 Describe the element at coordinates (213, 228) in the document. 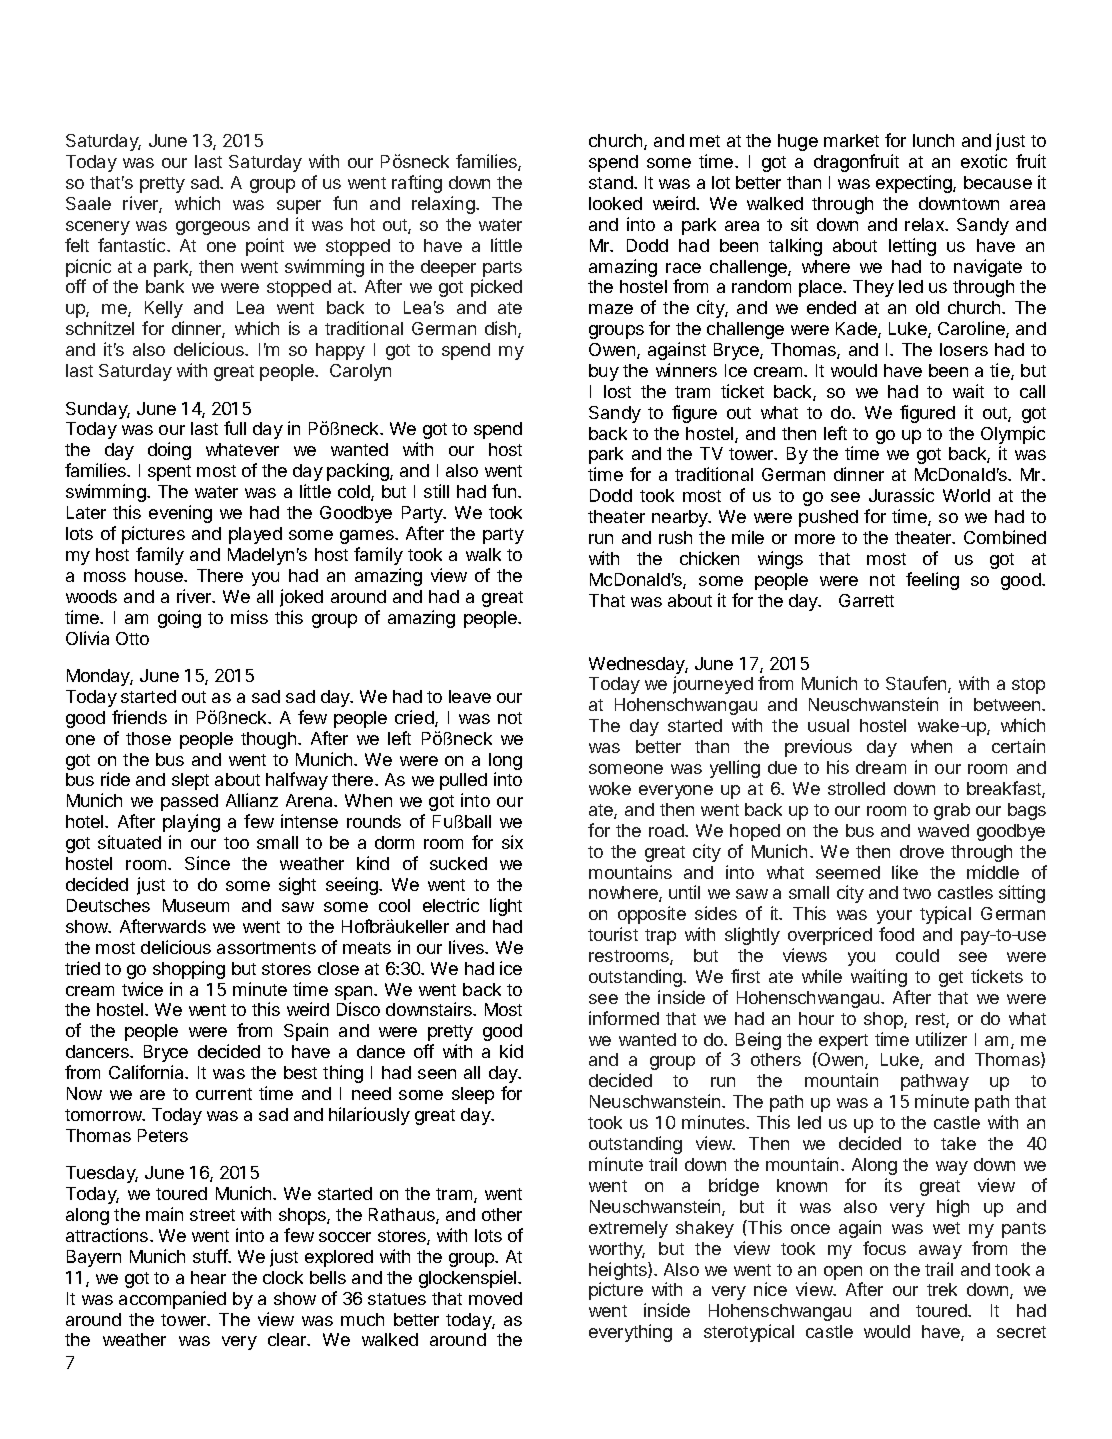

I see `gorgeous` at that location.
